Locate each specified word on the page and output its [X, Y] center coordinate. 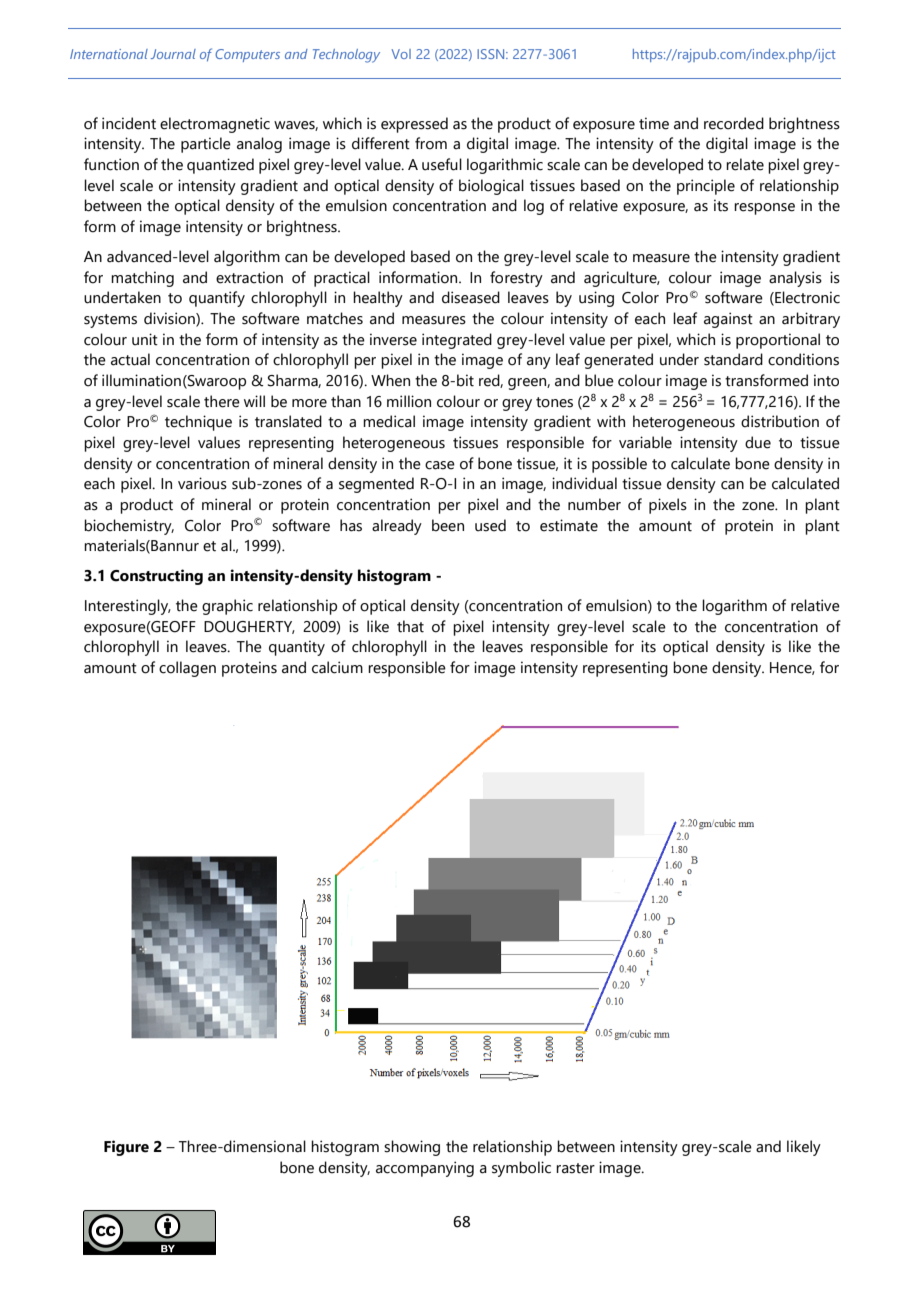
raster [575, 1168]
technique [198, 423]
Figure [126, 1148]
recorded [734, 123]
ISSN [492, 54]
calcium [337, 667]
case [440, 465]
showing [412, 1148]
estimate [569, 525]
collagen [187, 669]
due [758, 442]
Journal [173, 54]
